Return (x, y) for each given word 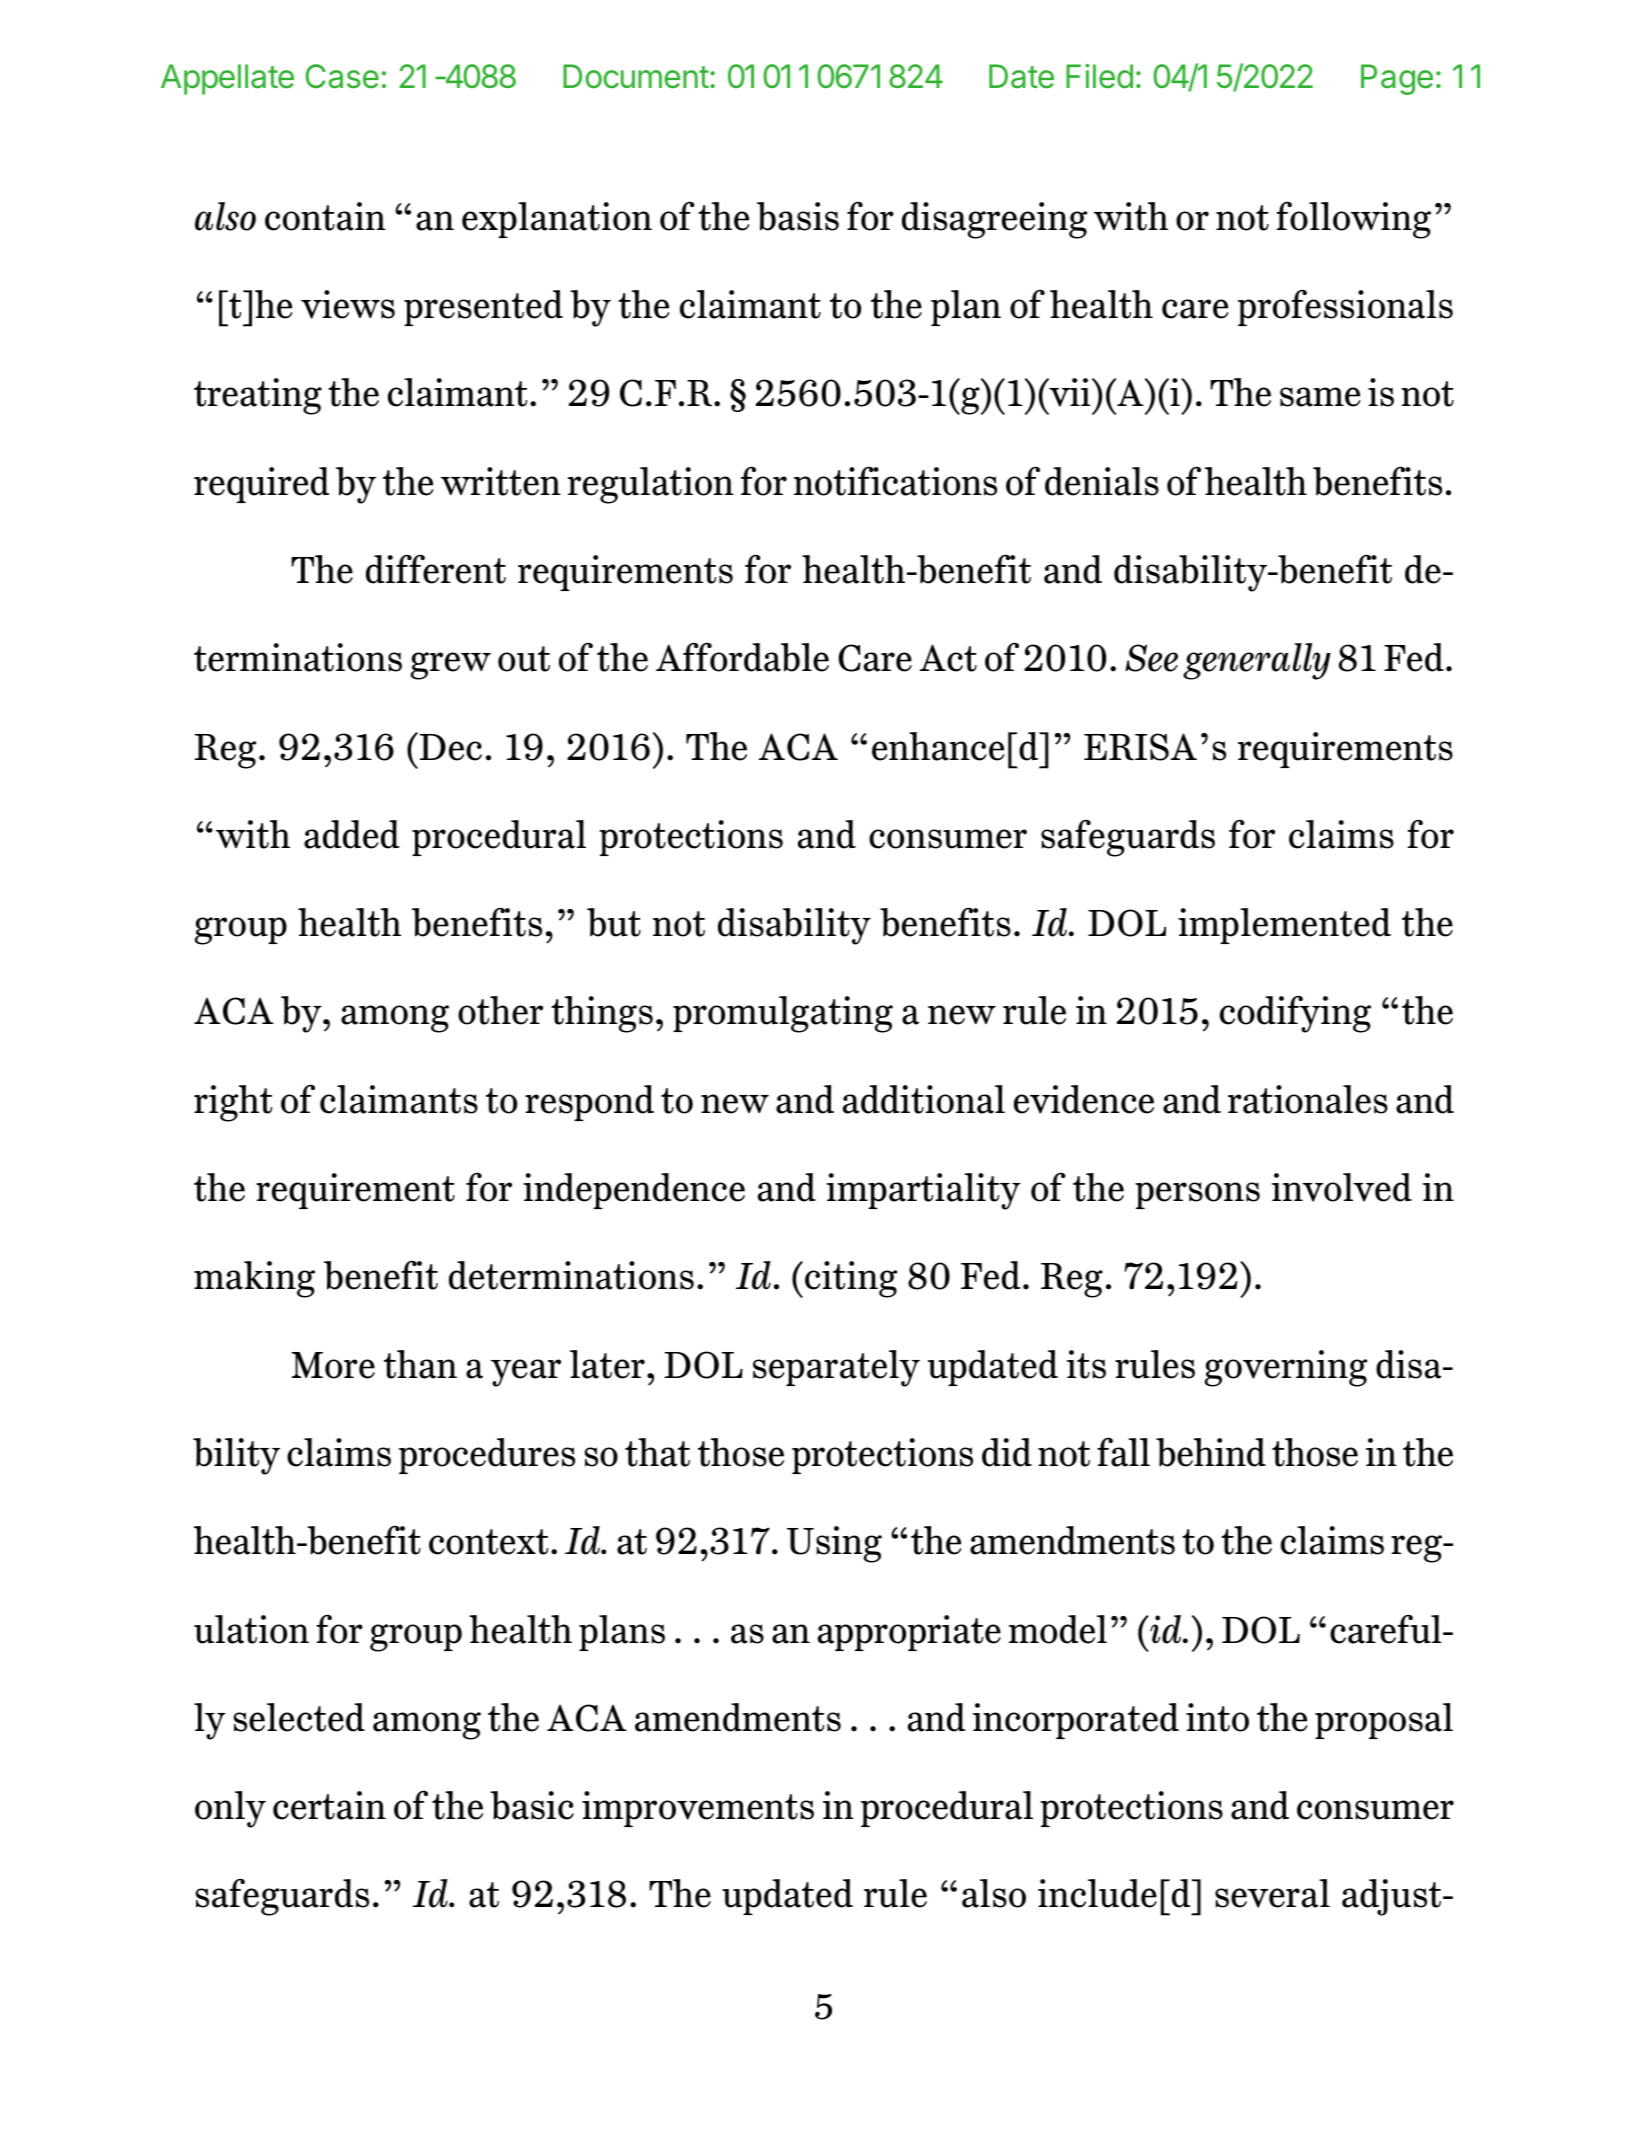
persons (1197, 1195)
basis (798, 216)
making (254, 1279)
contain (325, 216)
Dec (451, 747)
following (1354, 220)
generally (1257, 661)
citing (851, 1279)
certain (329, 1805)
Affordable (742, 657)
